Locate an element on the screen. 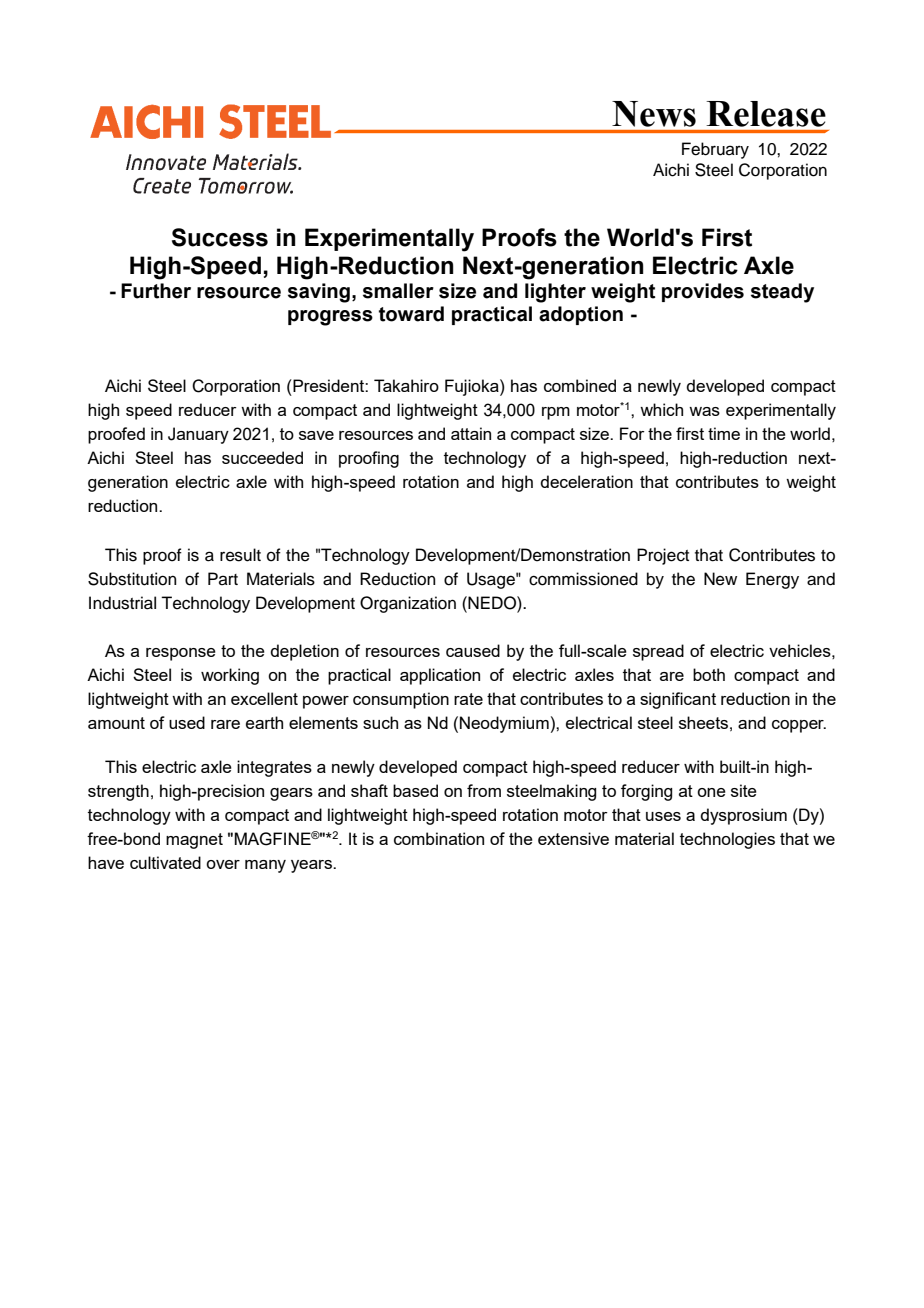  Organization is located at coordinates (408, 604).
